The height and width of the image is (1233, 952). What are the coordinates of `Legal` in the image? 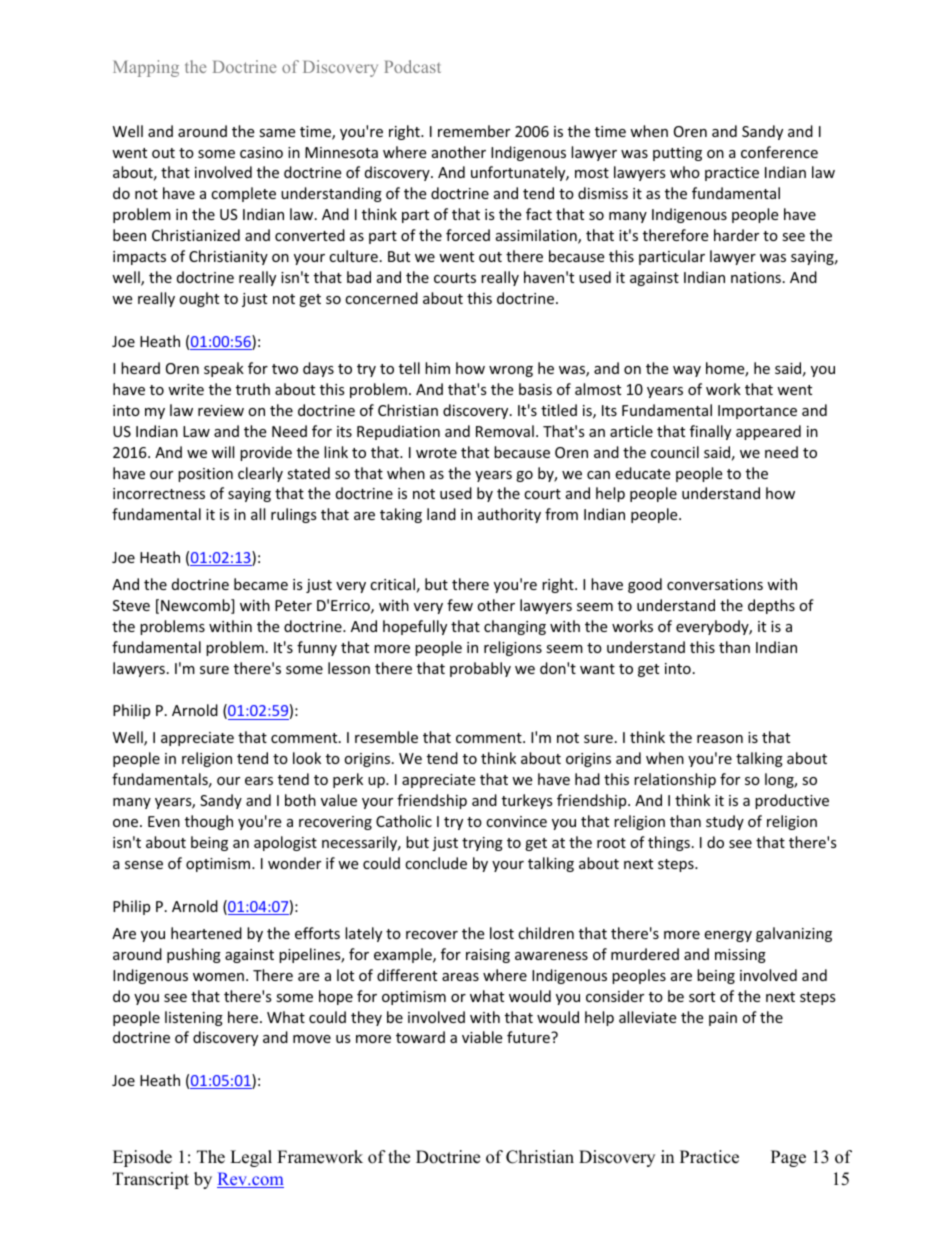 It's located at (251, 1158).
